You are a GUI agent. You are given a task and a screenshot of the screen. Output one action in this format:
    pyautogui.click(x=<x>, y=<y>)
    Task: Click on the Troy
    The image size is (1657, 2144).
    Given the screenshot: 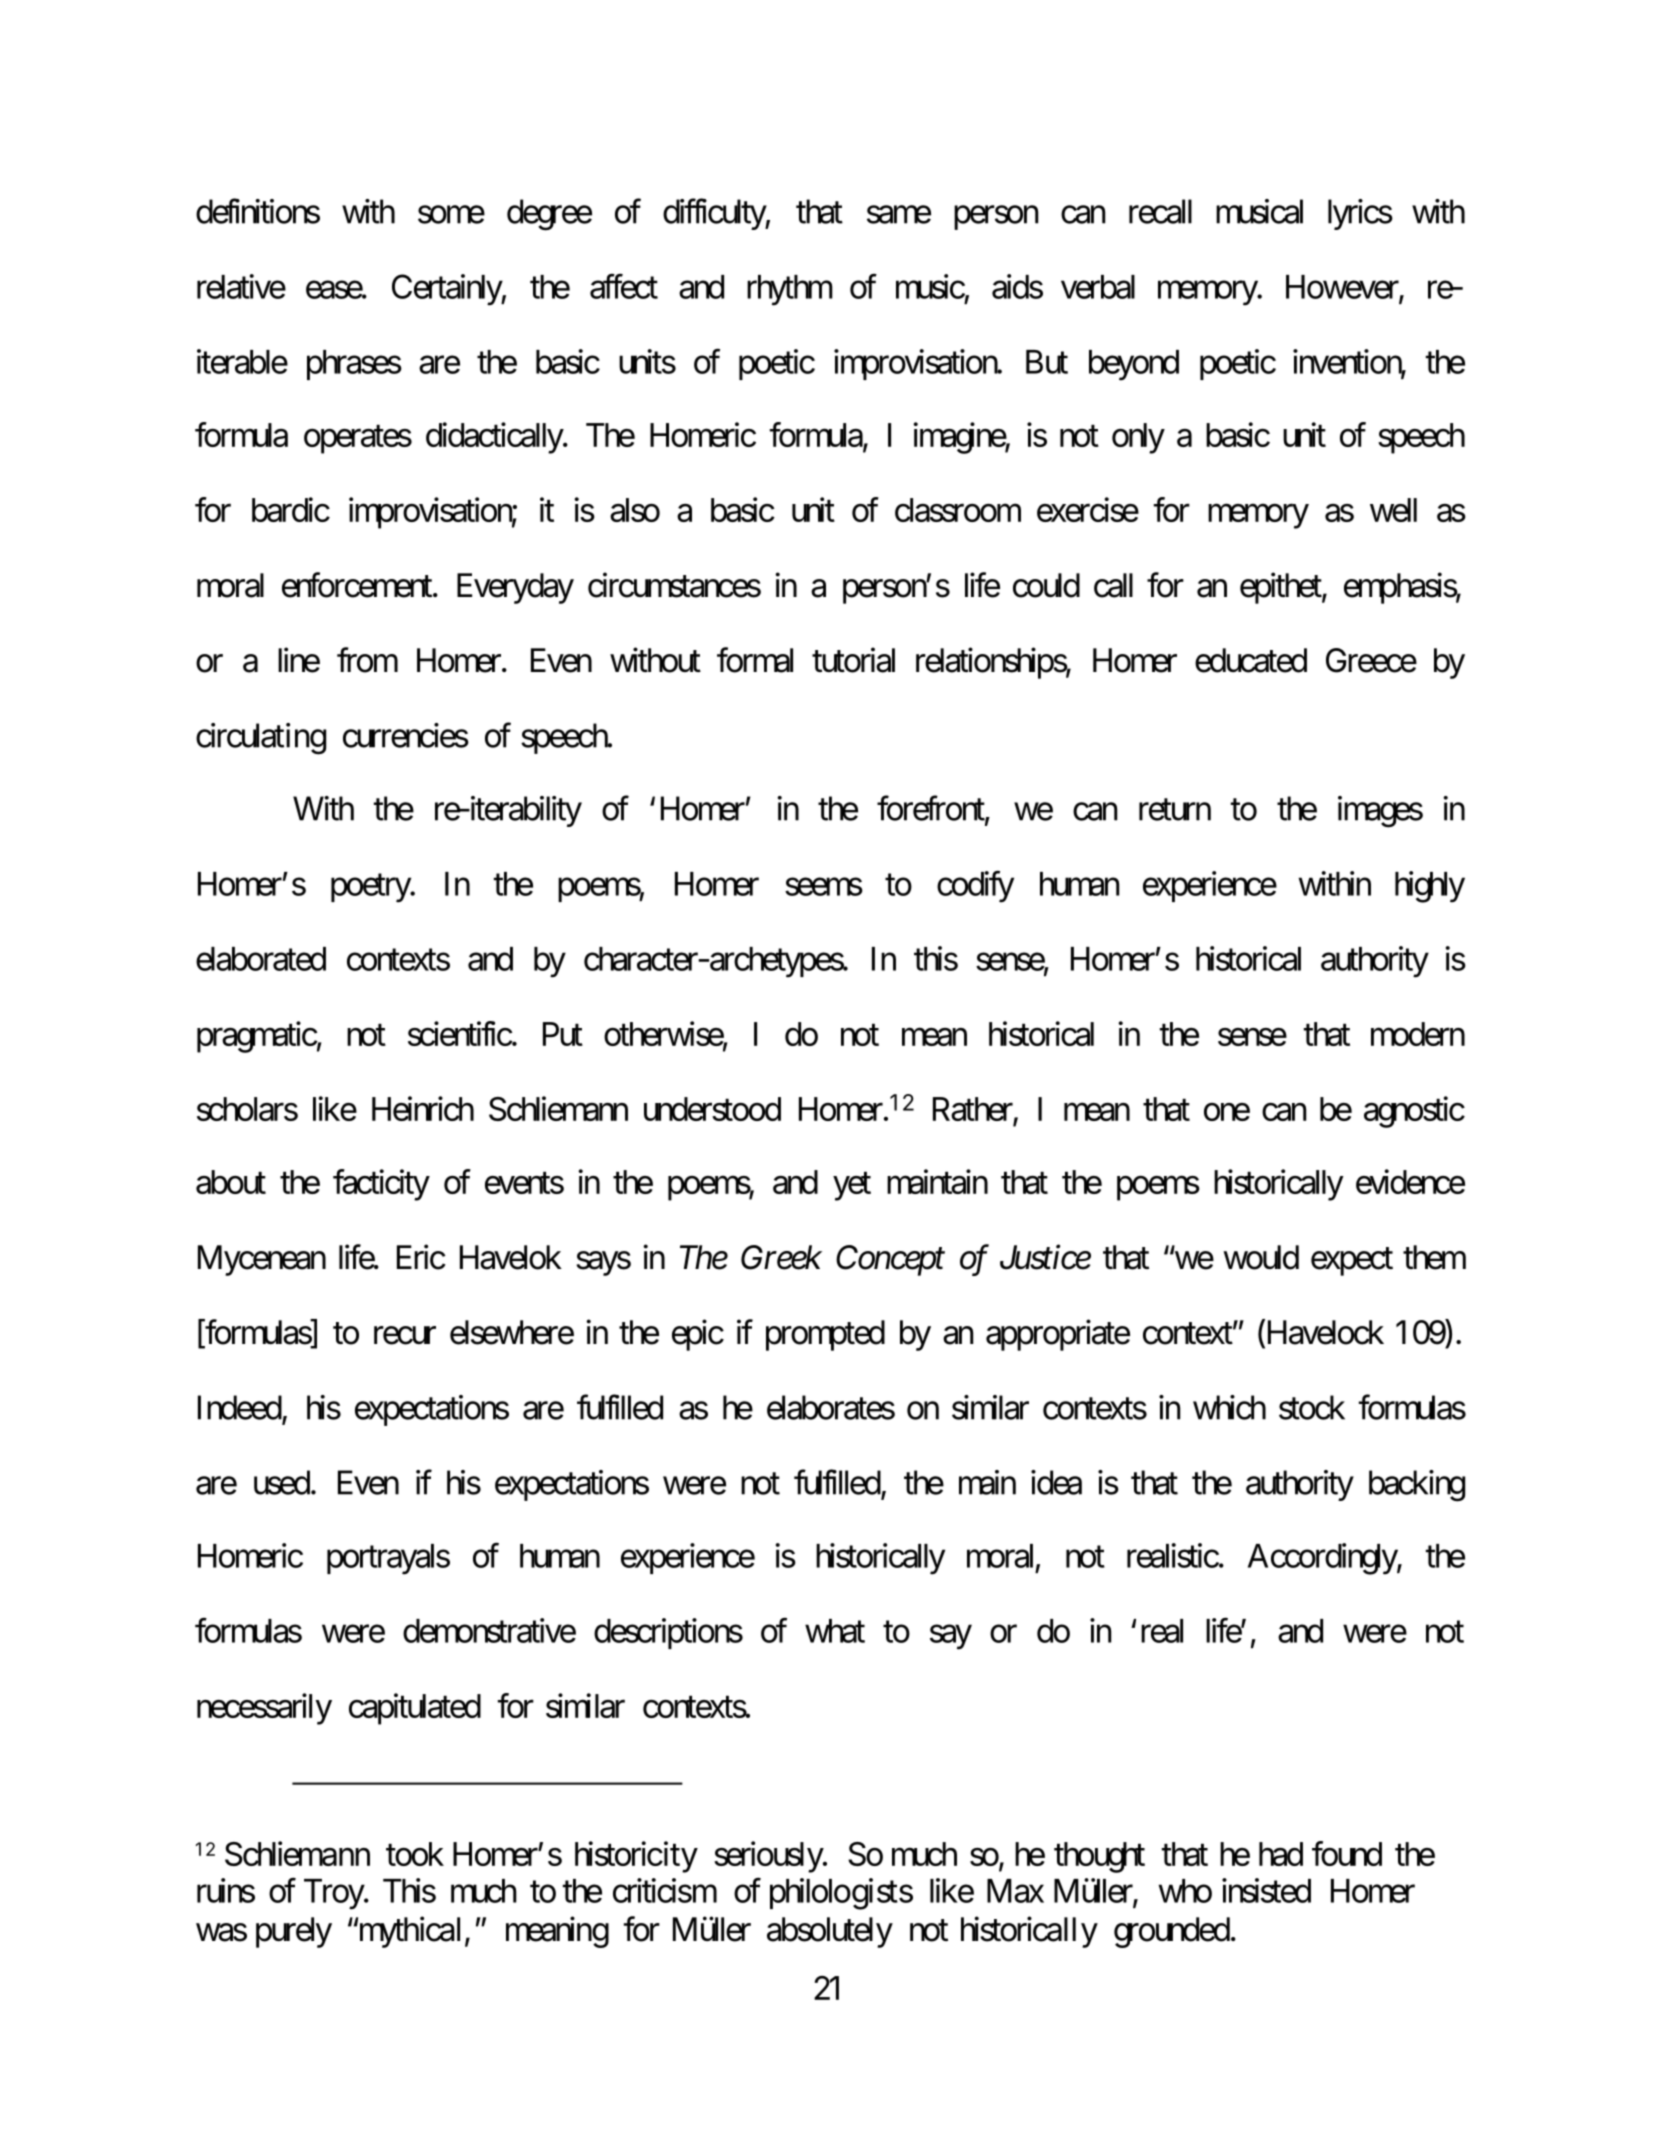 What is the action you would take?
    pyautogui.click(x=334, y=1894)
